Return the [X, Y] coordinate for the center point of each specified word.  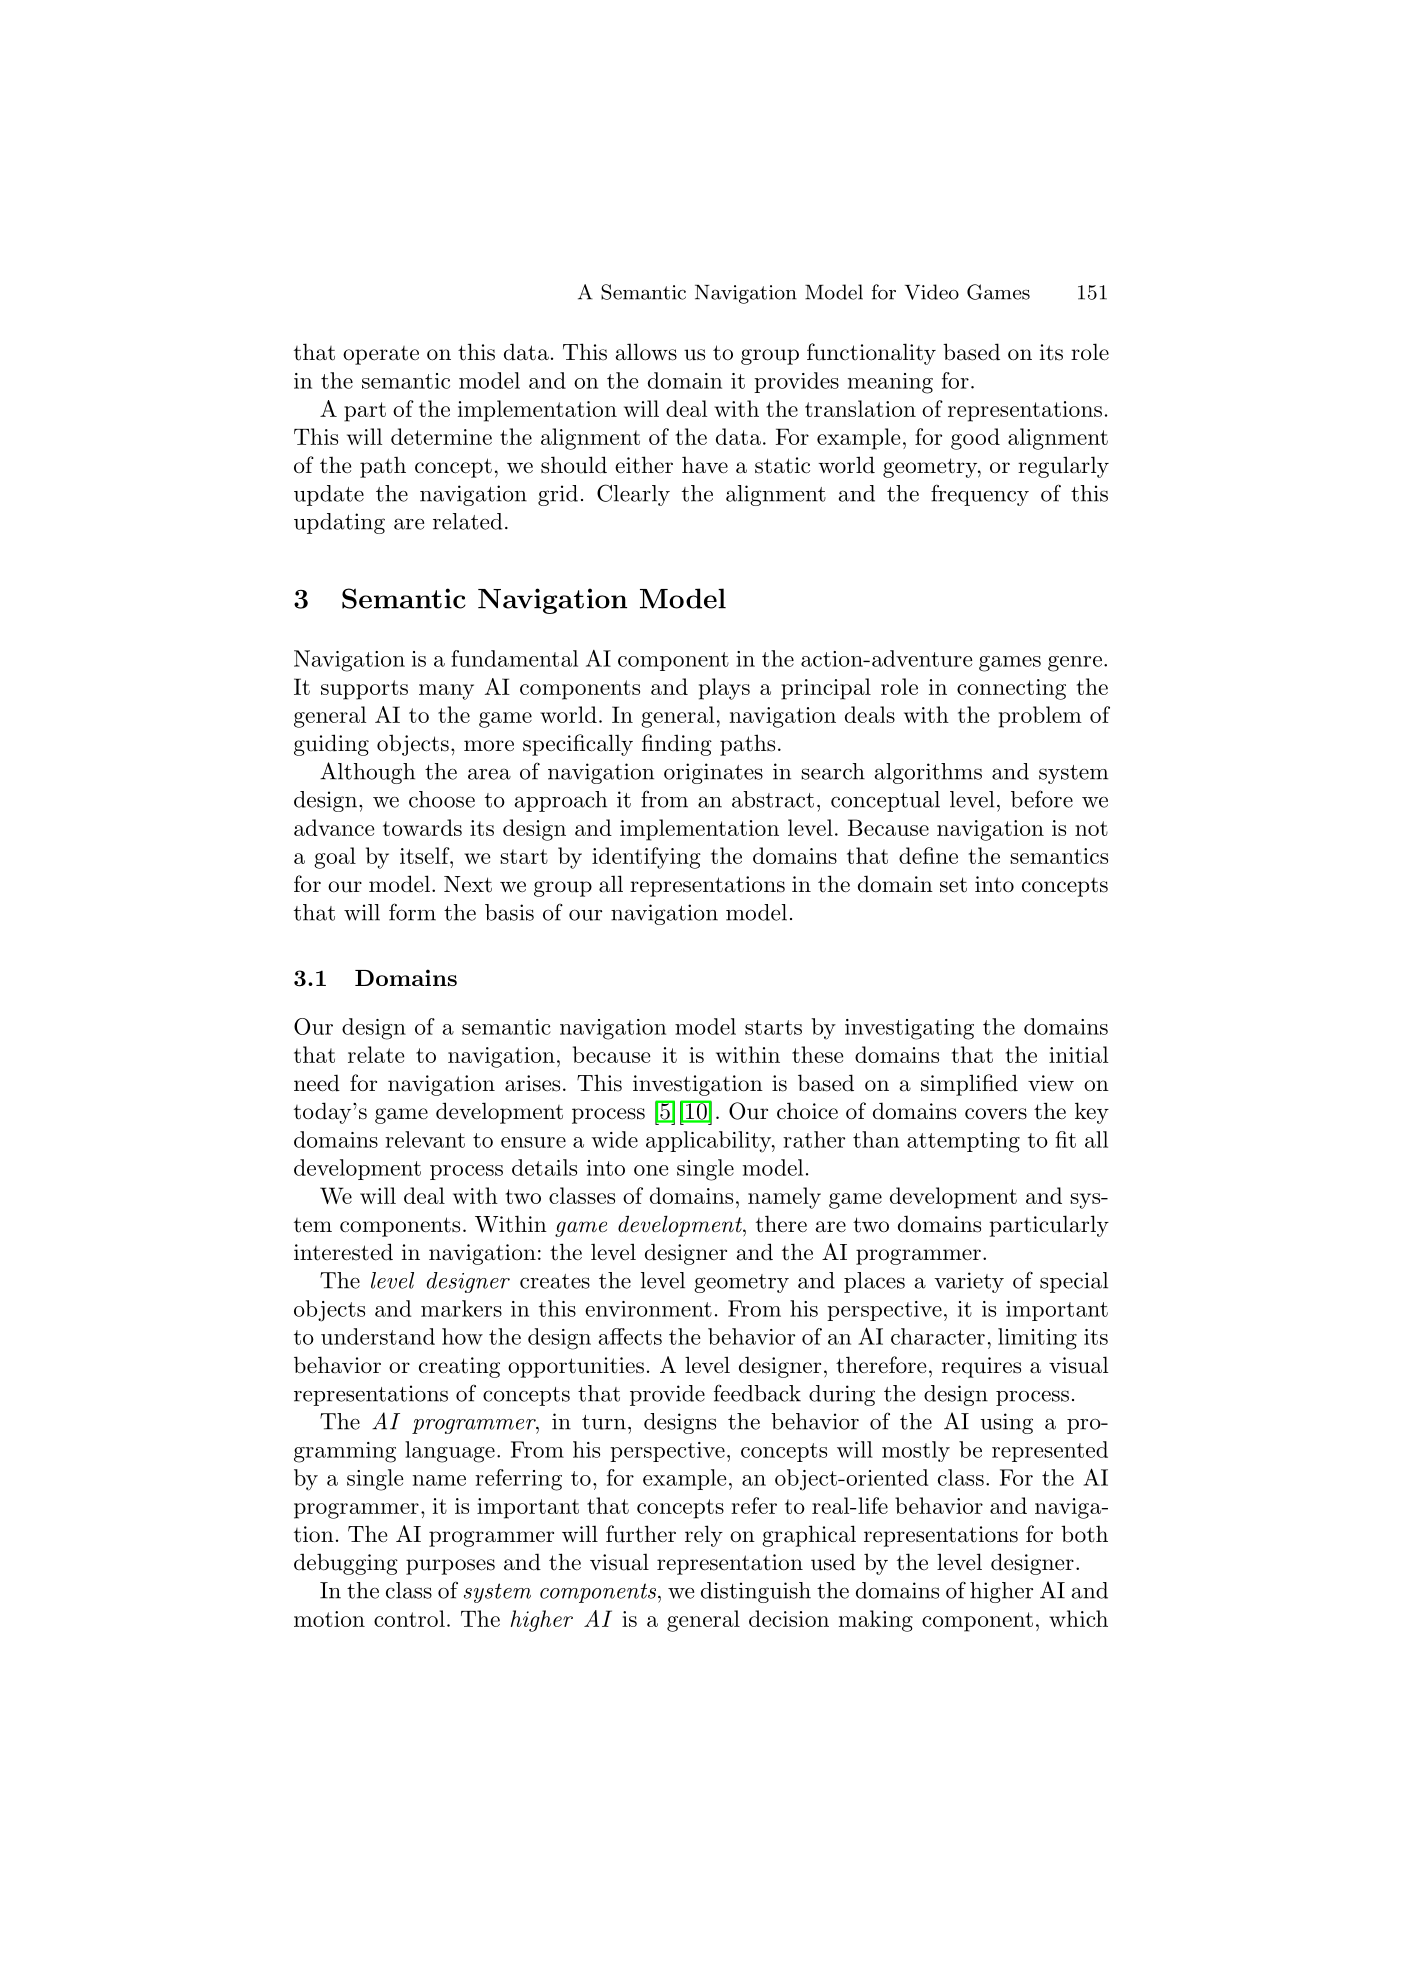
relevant [425, 1139]
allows [646, 352]
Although [367, 773]
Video [932, 292]
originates [713, 773]
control [409, 1618]
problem [1040, 717]
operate [381, 355]
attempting [963, 1142]
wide [614, 1139]
